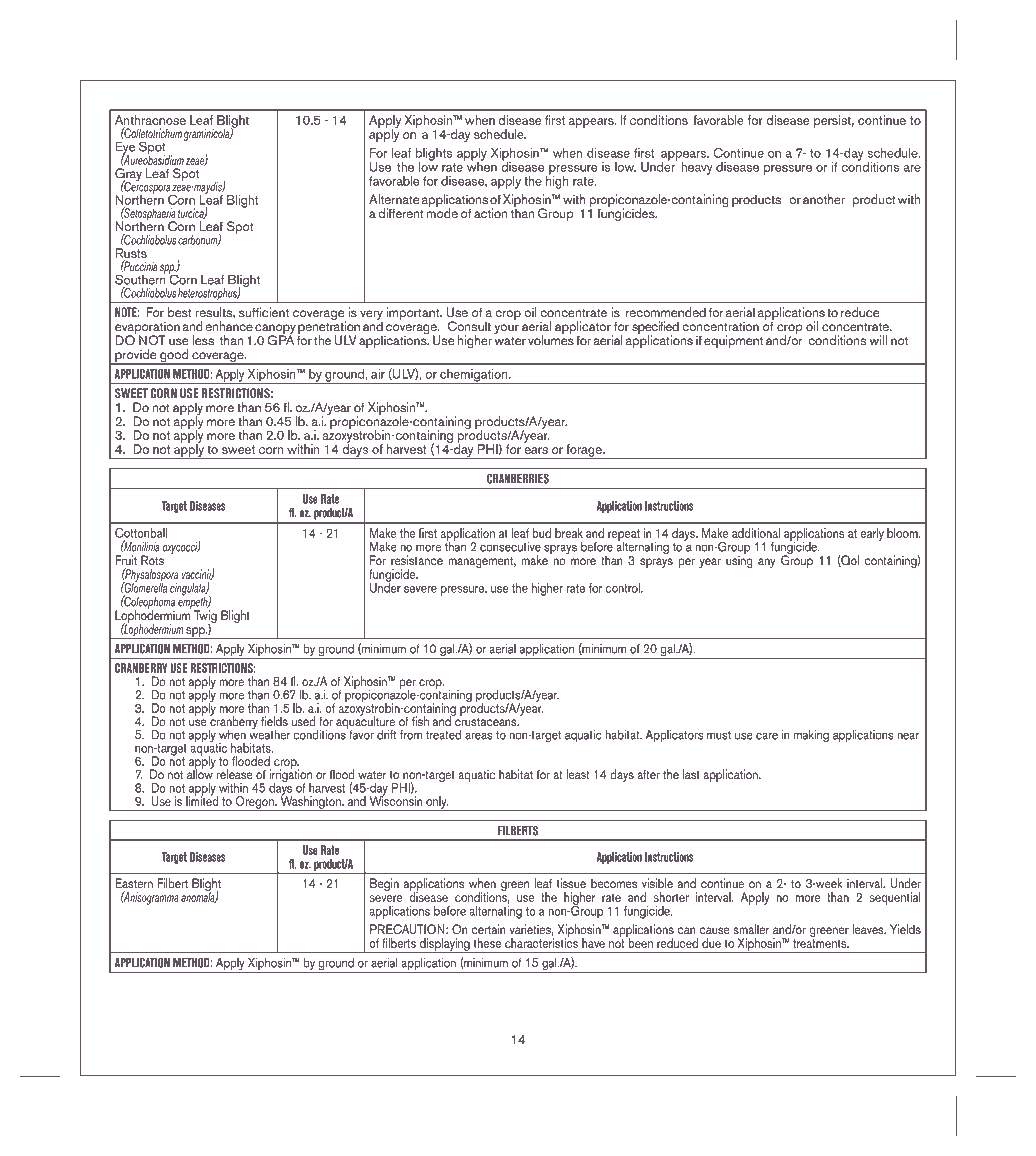 Image resolution: width=1036 pixels, height=1156 pixels. What do you see at coordinates (811, 736) in the screenshot?
I see `making` at bounding box center [811, 736].
